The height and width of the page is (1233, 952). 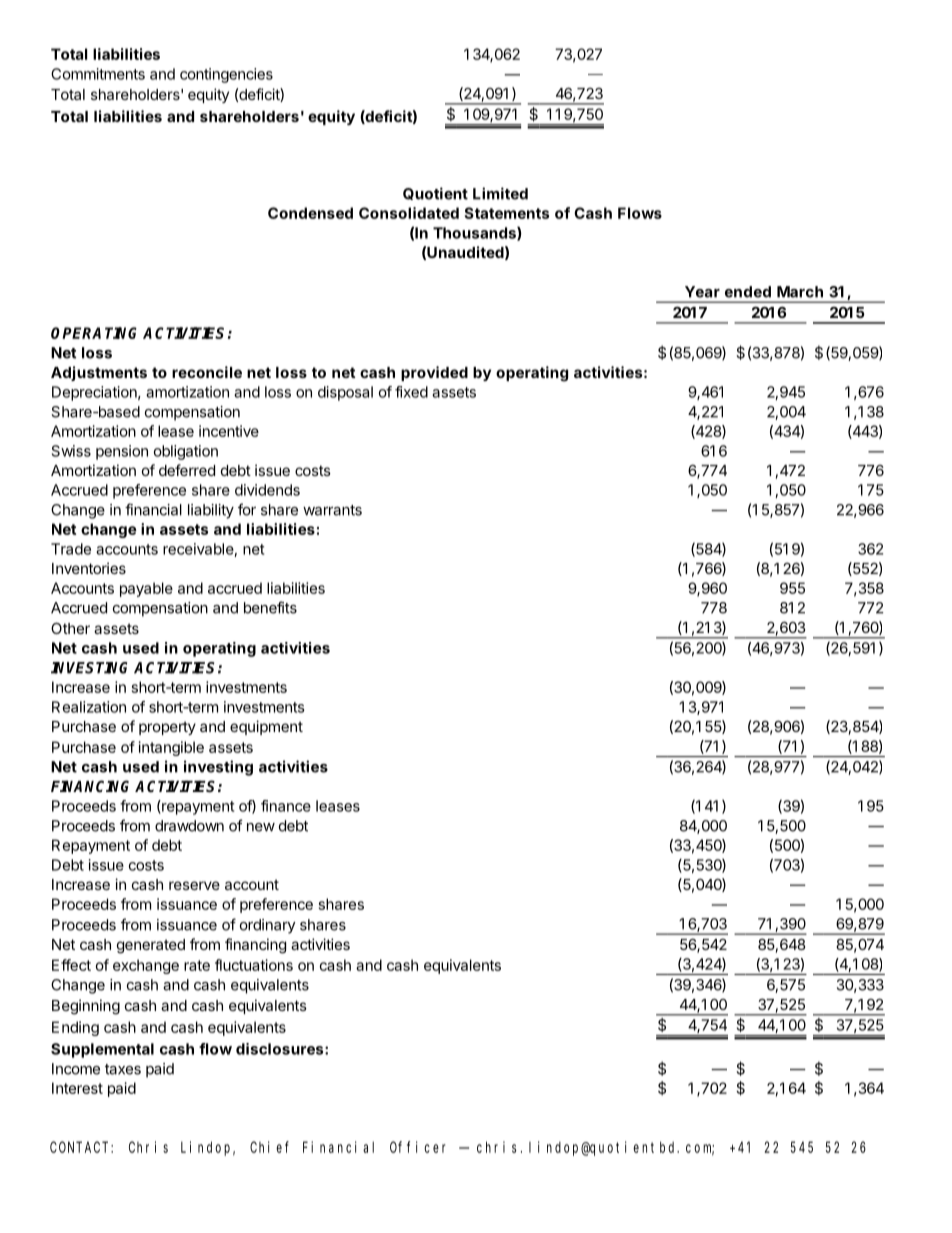 I want to click on Limited, so click(x=500, y=193).
